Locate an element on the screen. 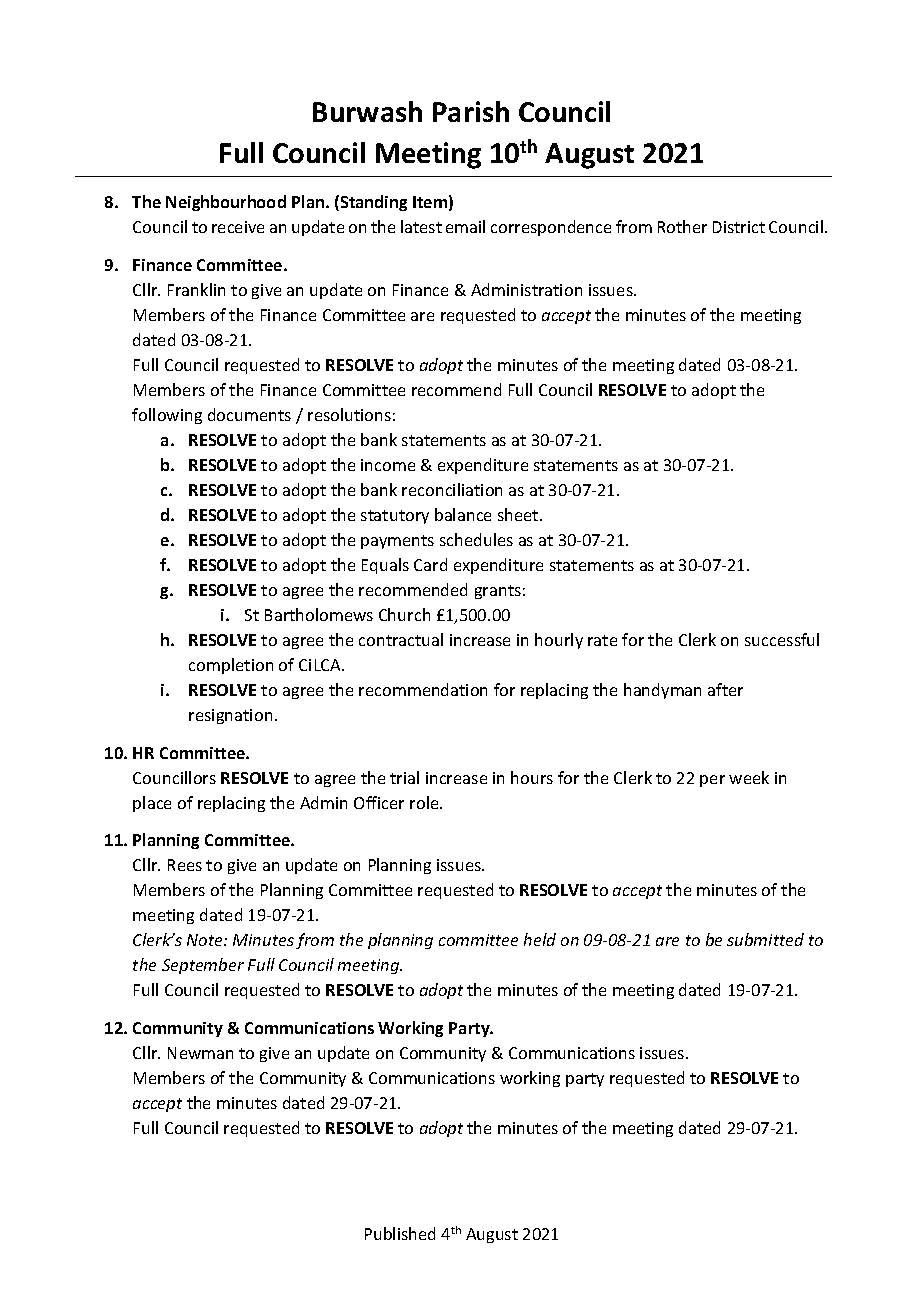 The height and width of the screenshot is (1307, 924). submitted is located at coordinates (765, 939).
